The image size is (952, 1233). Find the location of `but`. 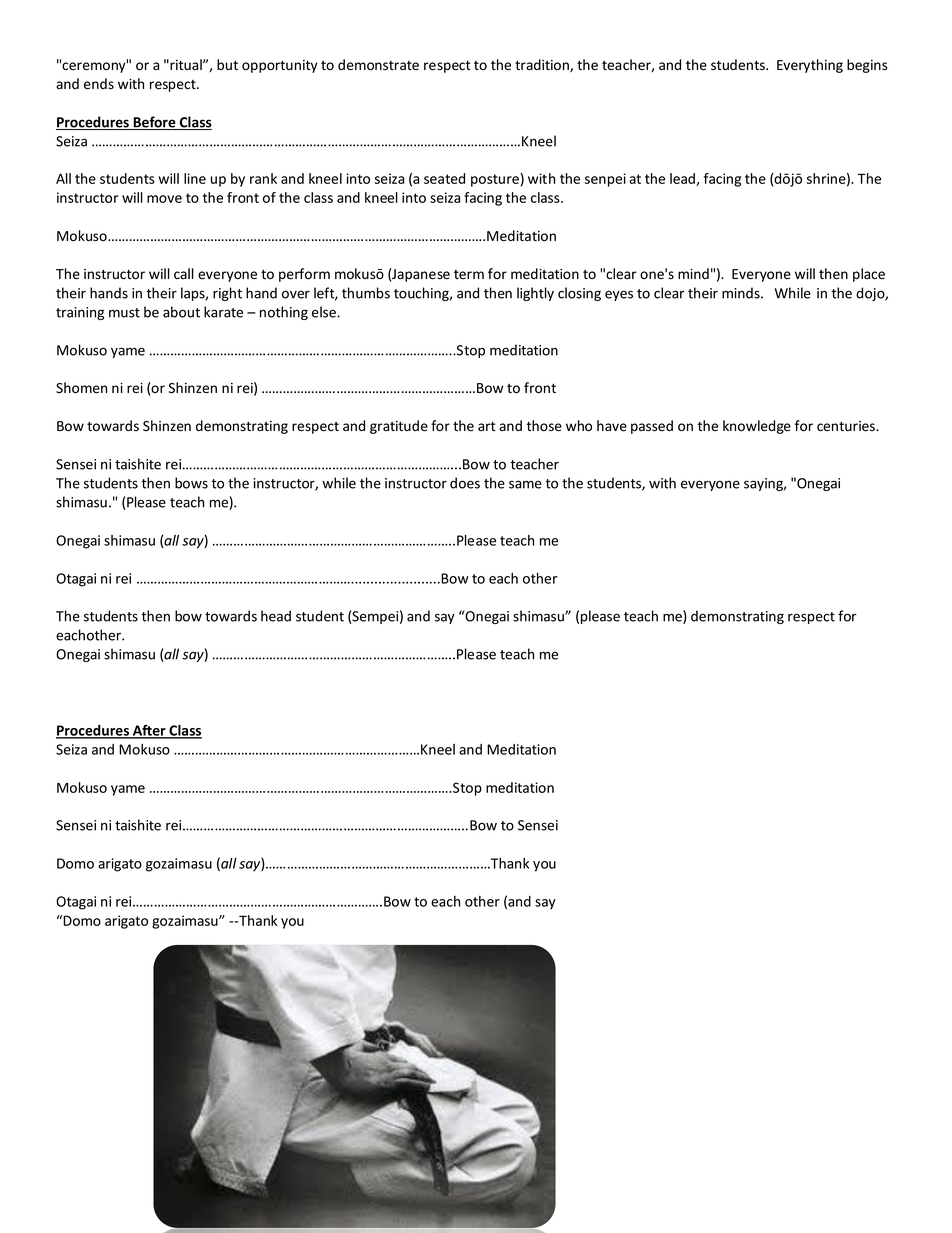

but is located at coordinates (227, 64).
